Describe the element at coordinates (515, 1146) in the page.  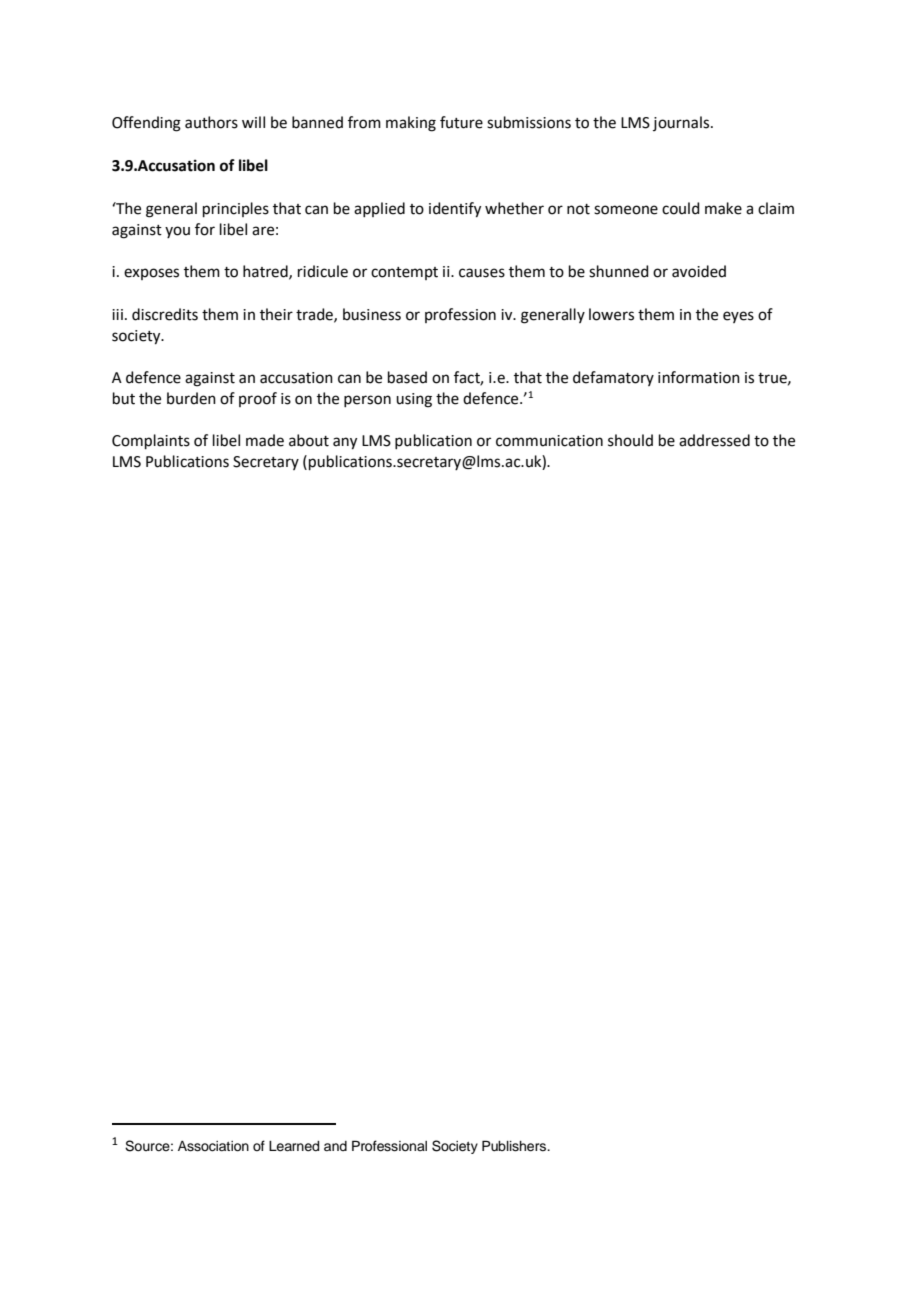
I see `Publishers` at that location.
